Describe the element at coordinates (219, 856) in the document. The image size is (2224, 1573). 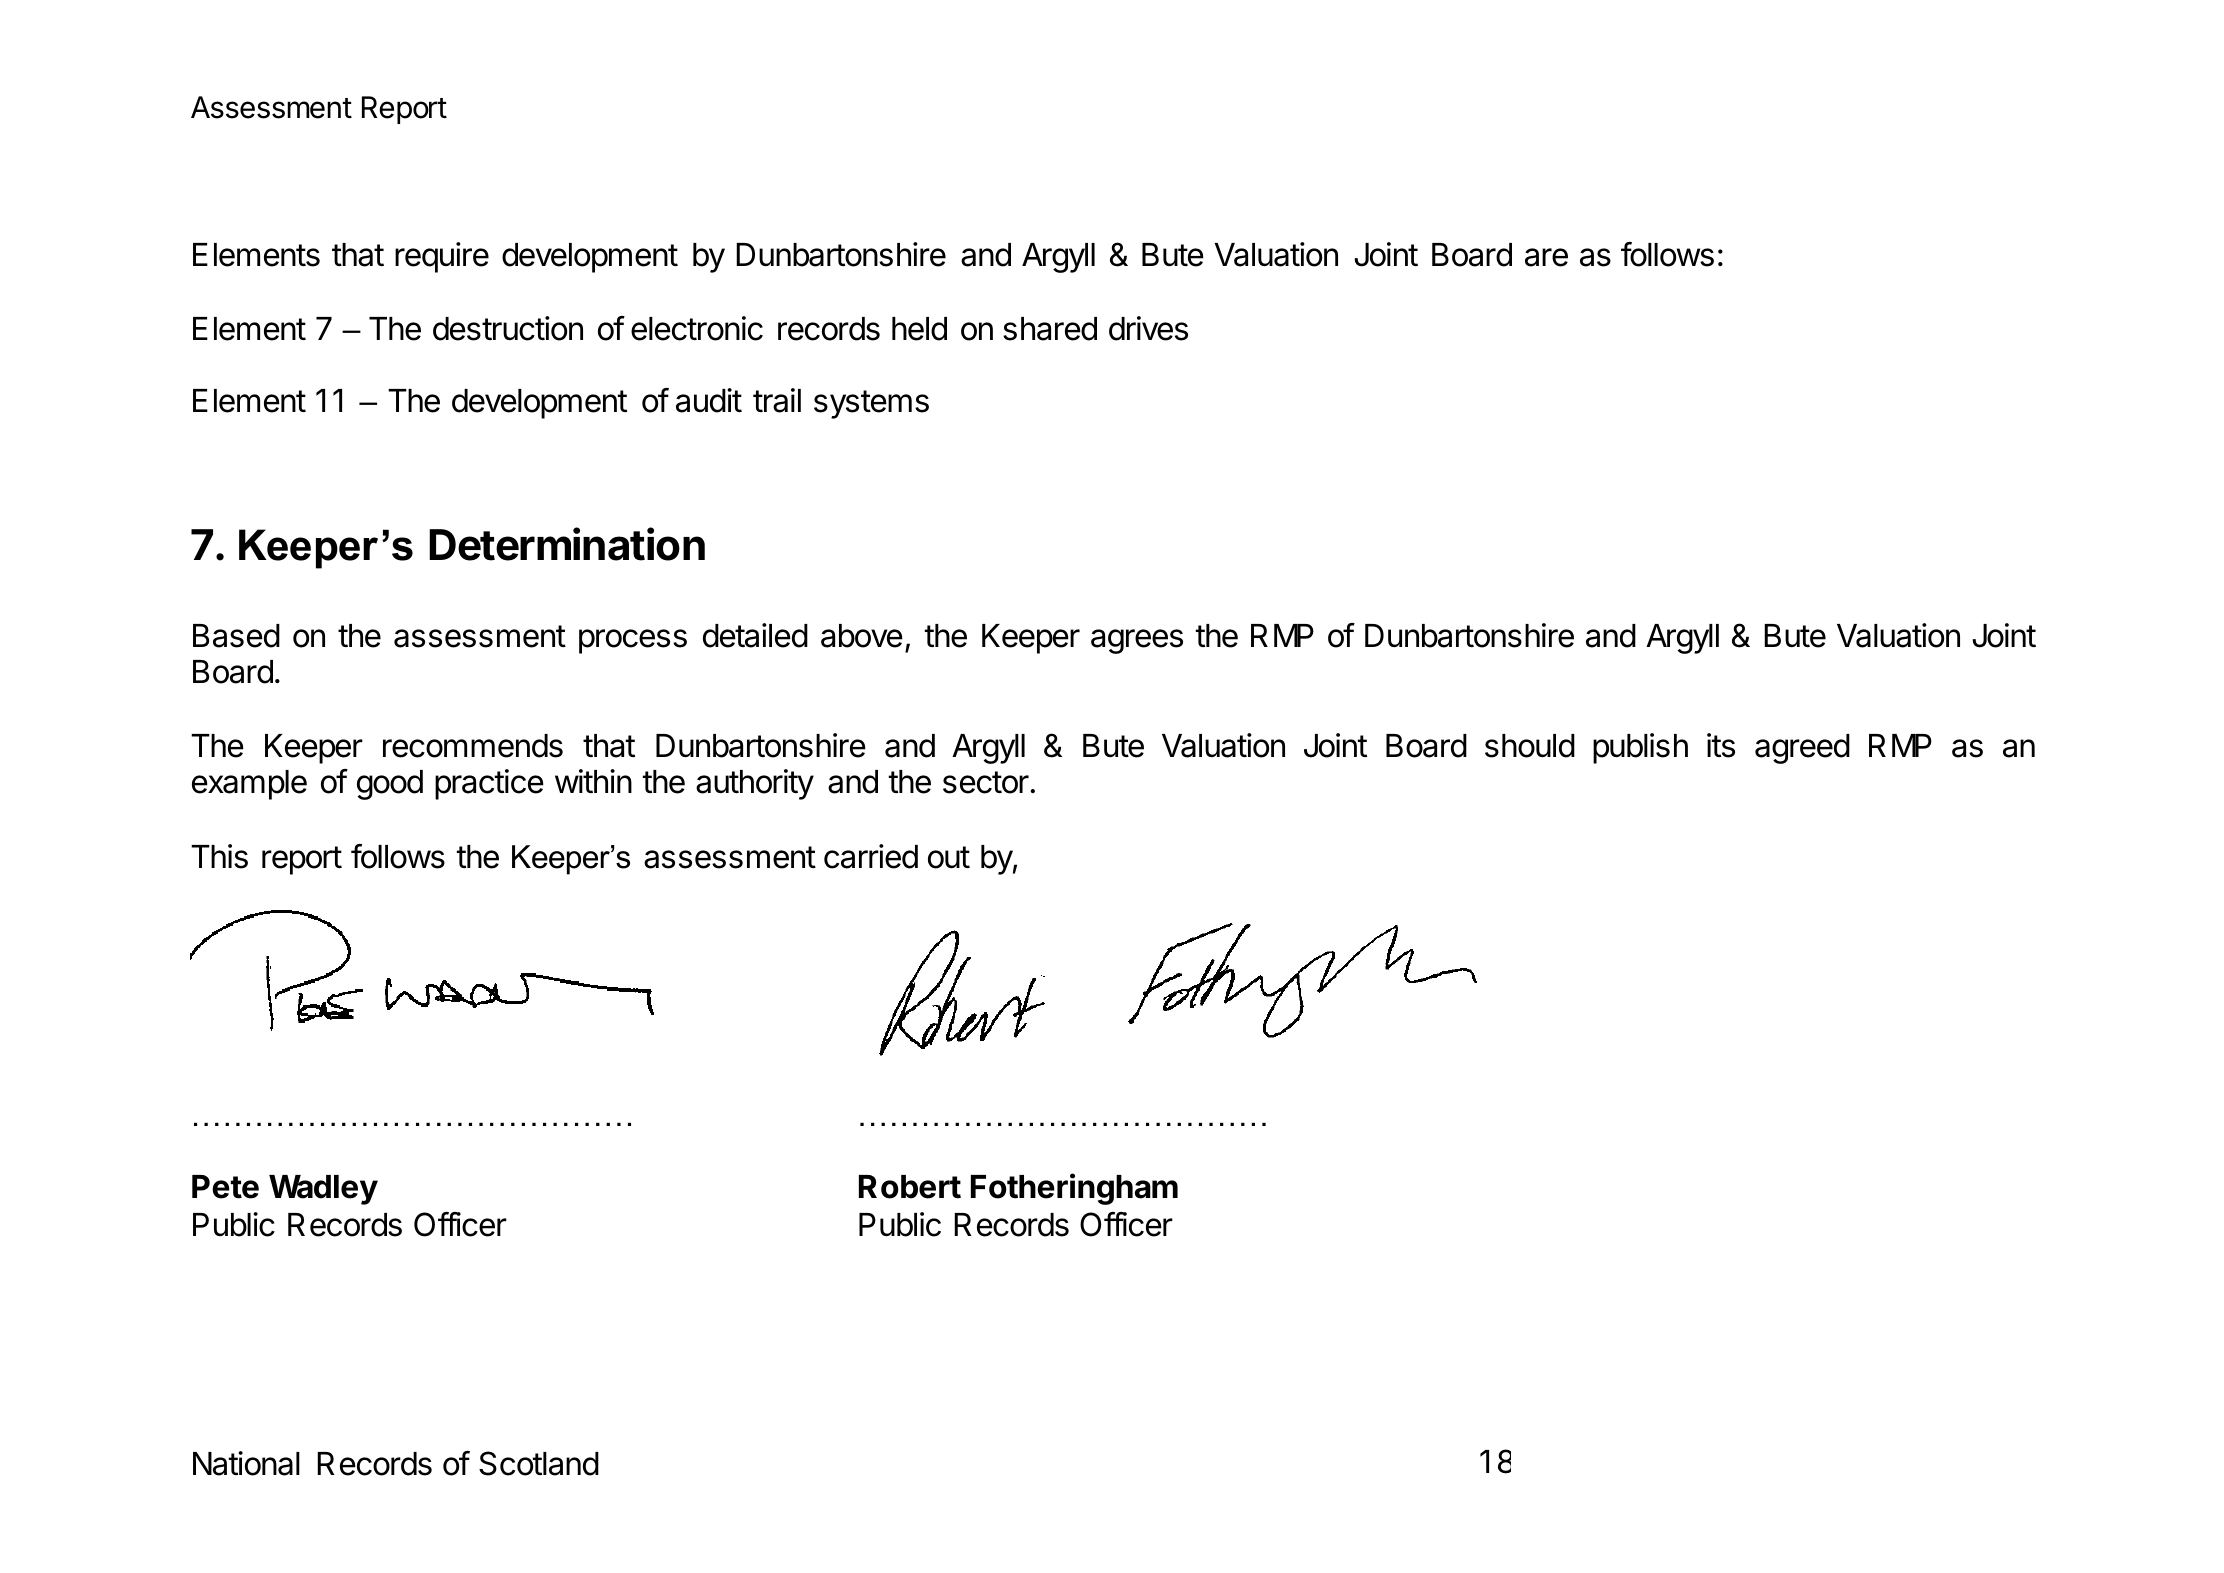
I see `This` at that location.
